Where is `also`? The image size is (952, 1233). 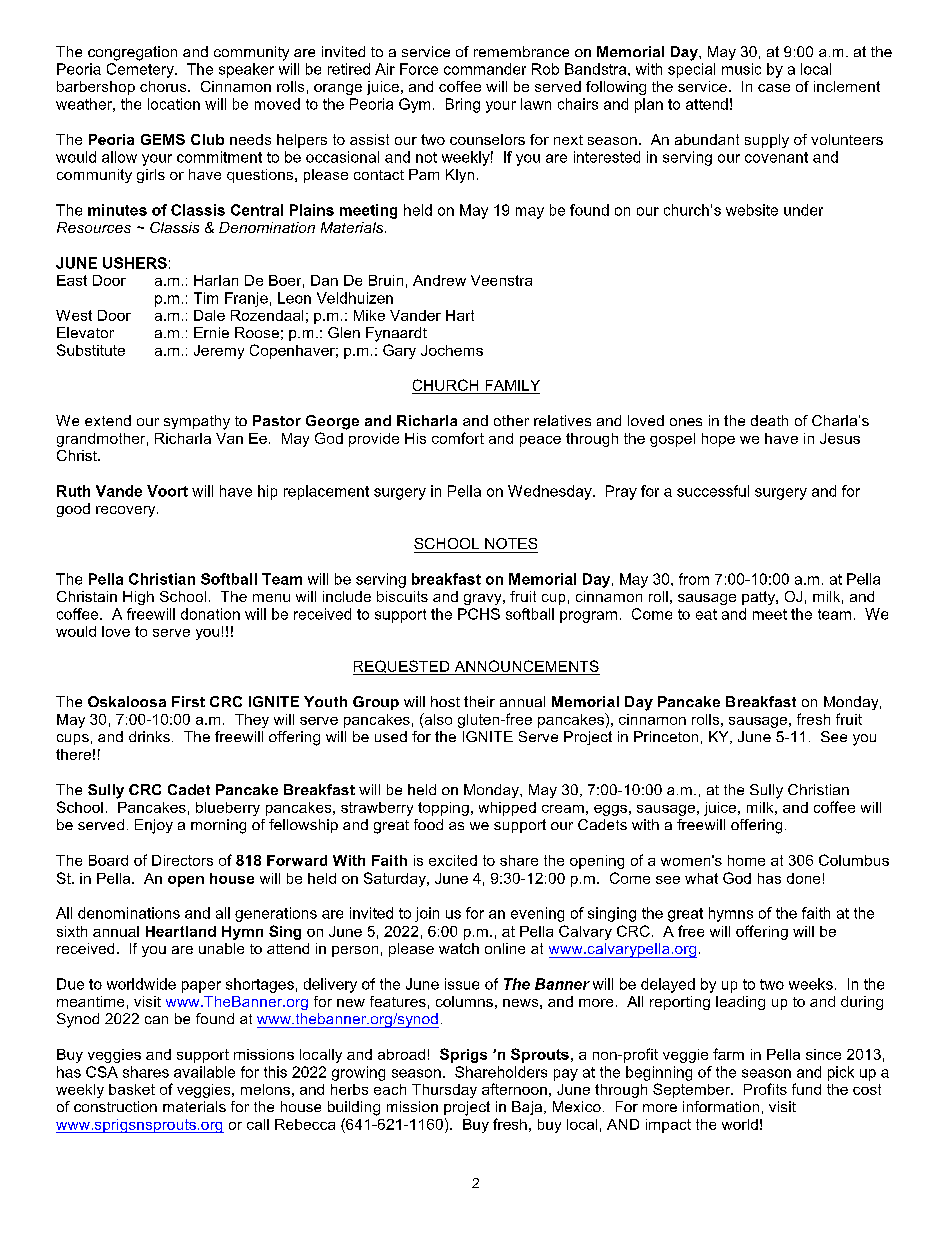
also is located at coordinates (437, 720).
